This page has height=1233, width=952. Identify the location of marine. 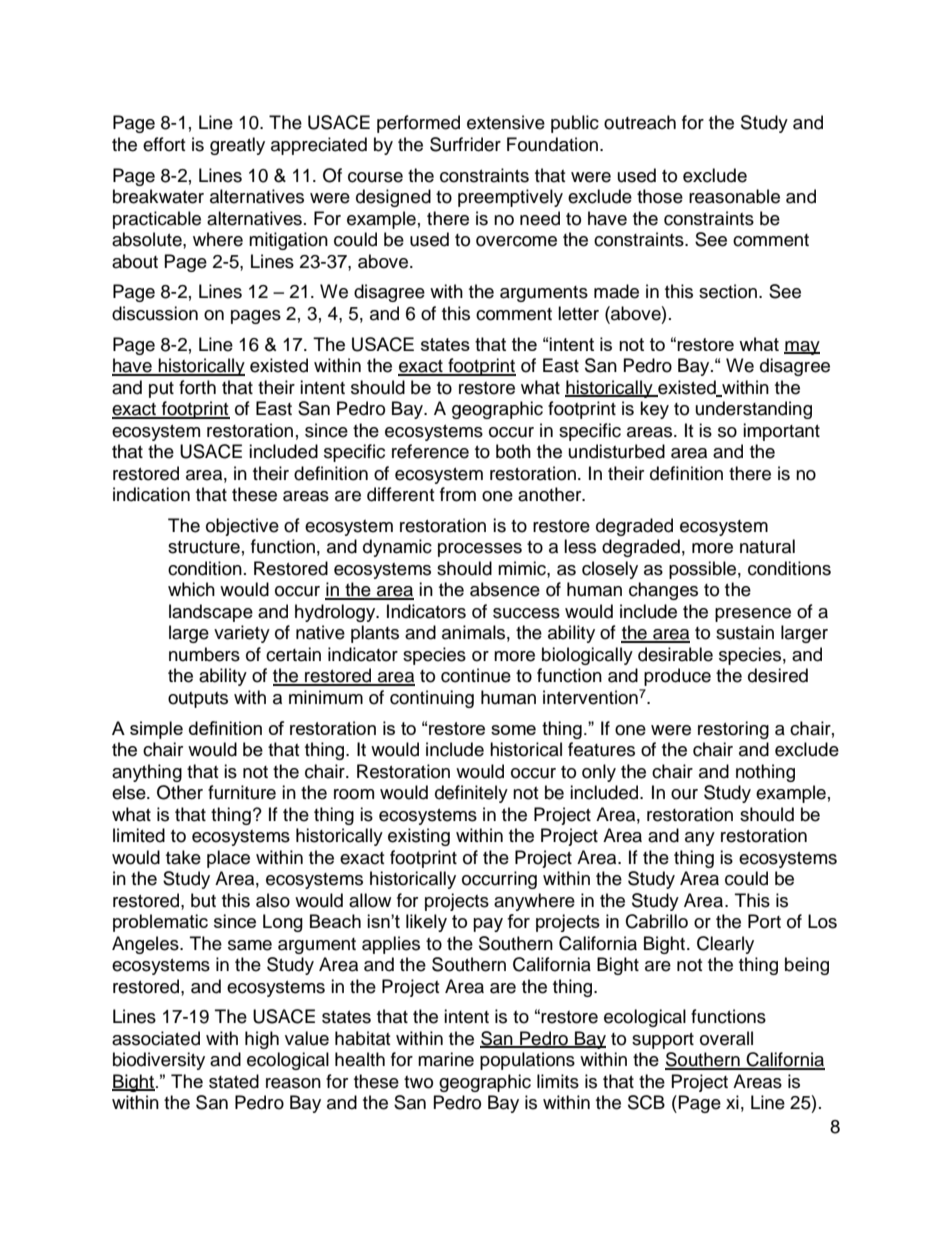
(446, 1059).
